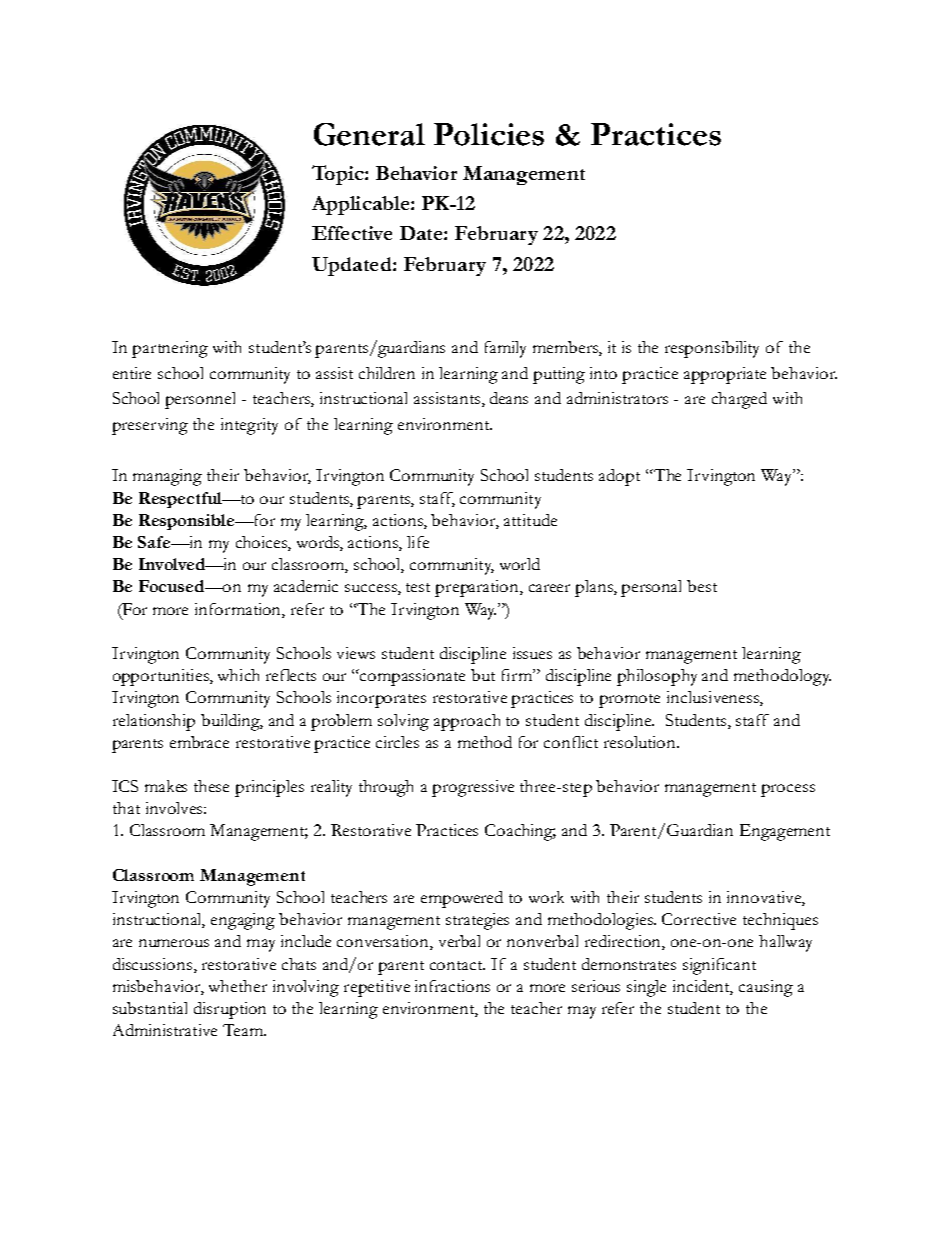 The width and height of the image is (952, 1233). What do you see at coordinates (200, 400) in the image?
I see `personnel` at bounding box center [200, 400].
